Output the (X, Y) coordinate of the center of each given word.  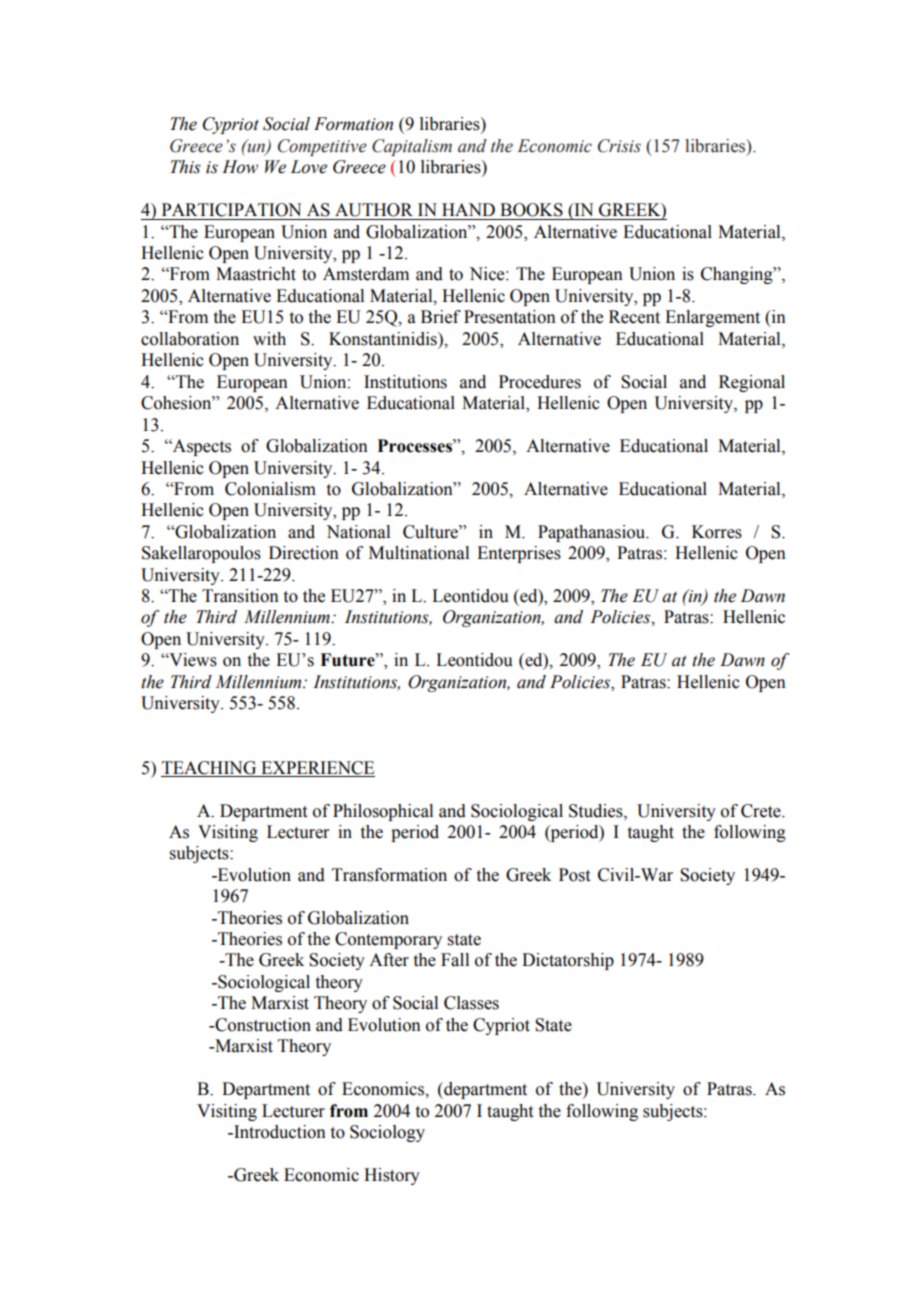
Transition (240, 596)
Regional (752, 383)
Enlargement (712, 318)
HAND (468, 209)
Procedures (540, 382)
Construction (262, 1025)
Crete (762, 811)
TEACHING (209, 768)
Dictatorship (568, 961)
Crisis (619, 146)
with (269, 339)
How (240, 167)
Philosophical (383, 812)
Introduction (279, 1132)
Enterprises (519, 554)
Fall (455, 960)
